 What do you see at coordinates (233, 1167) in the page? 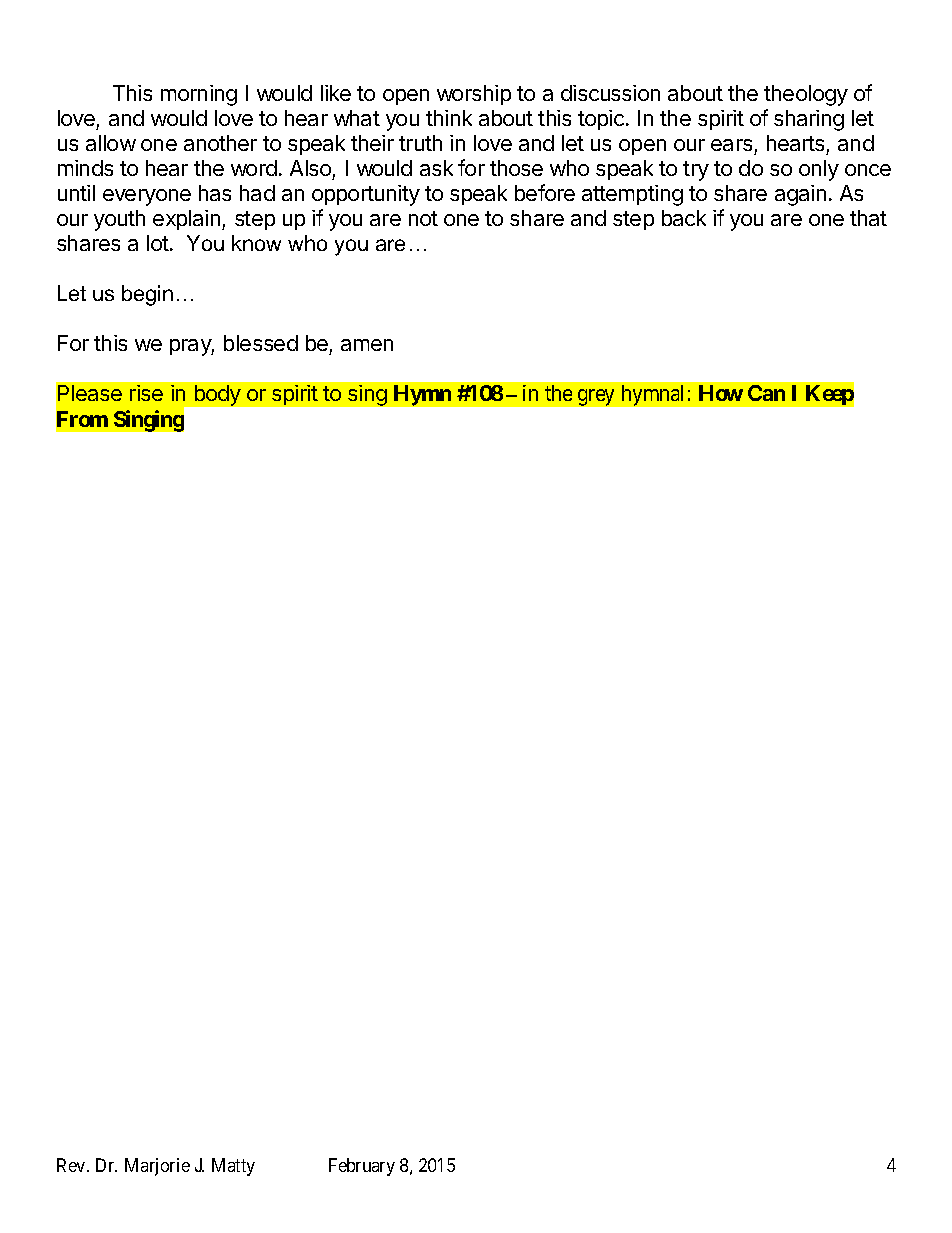
I see `Matty` at bounding box center [233, 1167].
